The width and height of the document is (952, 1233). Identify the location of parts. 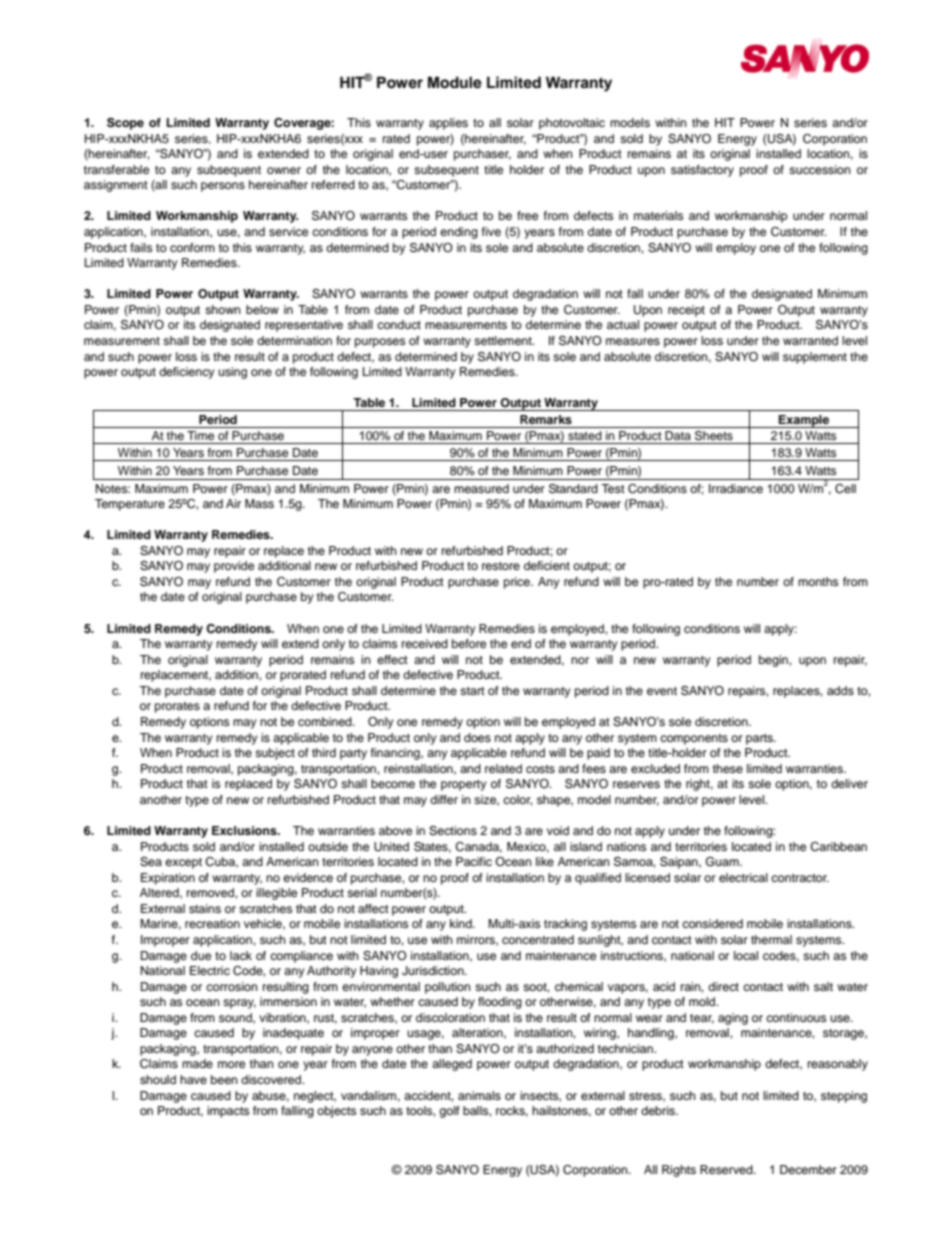
(760, 739).
